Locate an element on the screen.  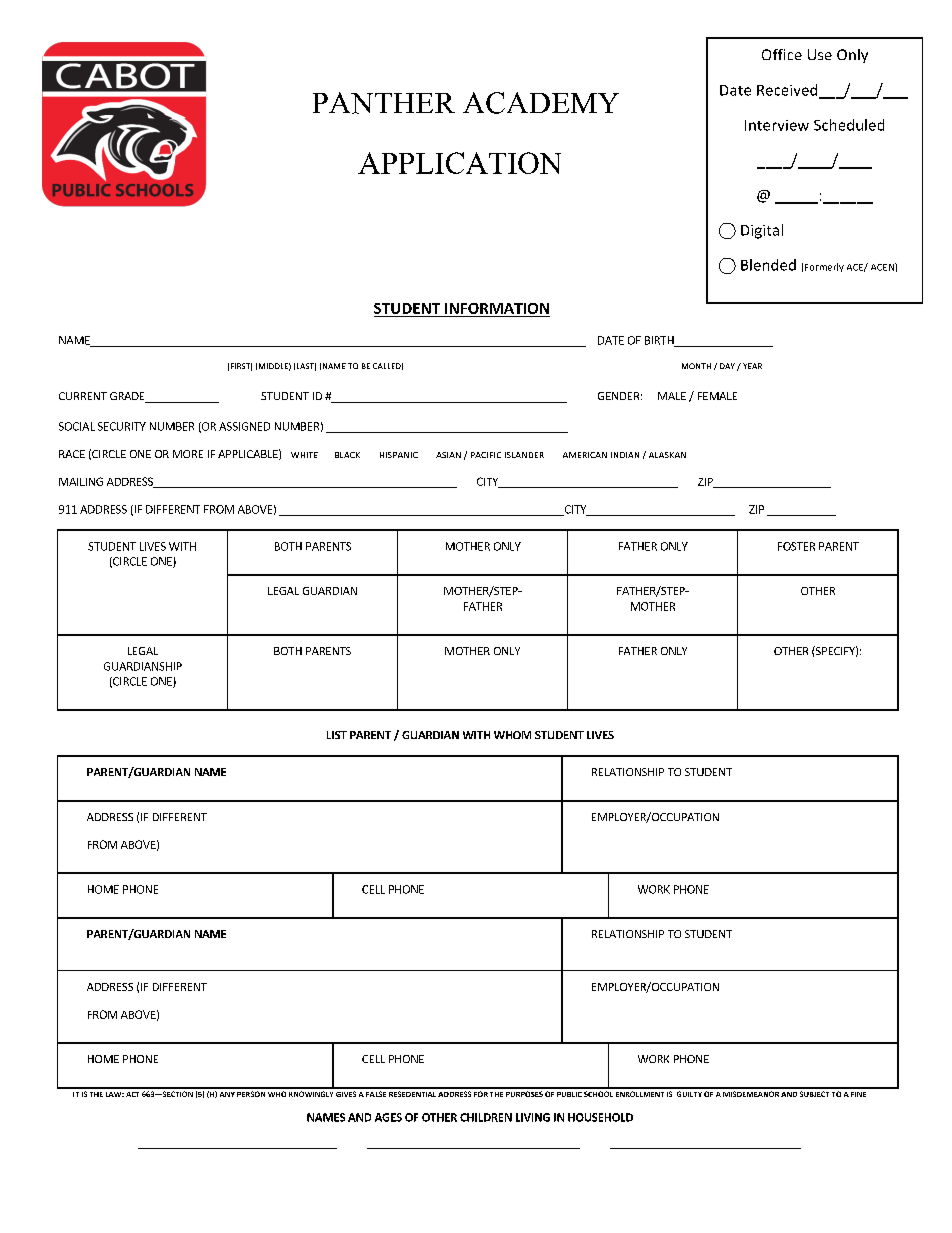
ASIAN is located at coordinates (448, 455).
